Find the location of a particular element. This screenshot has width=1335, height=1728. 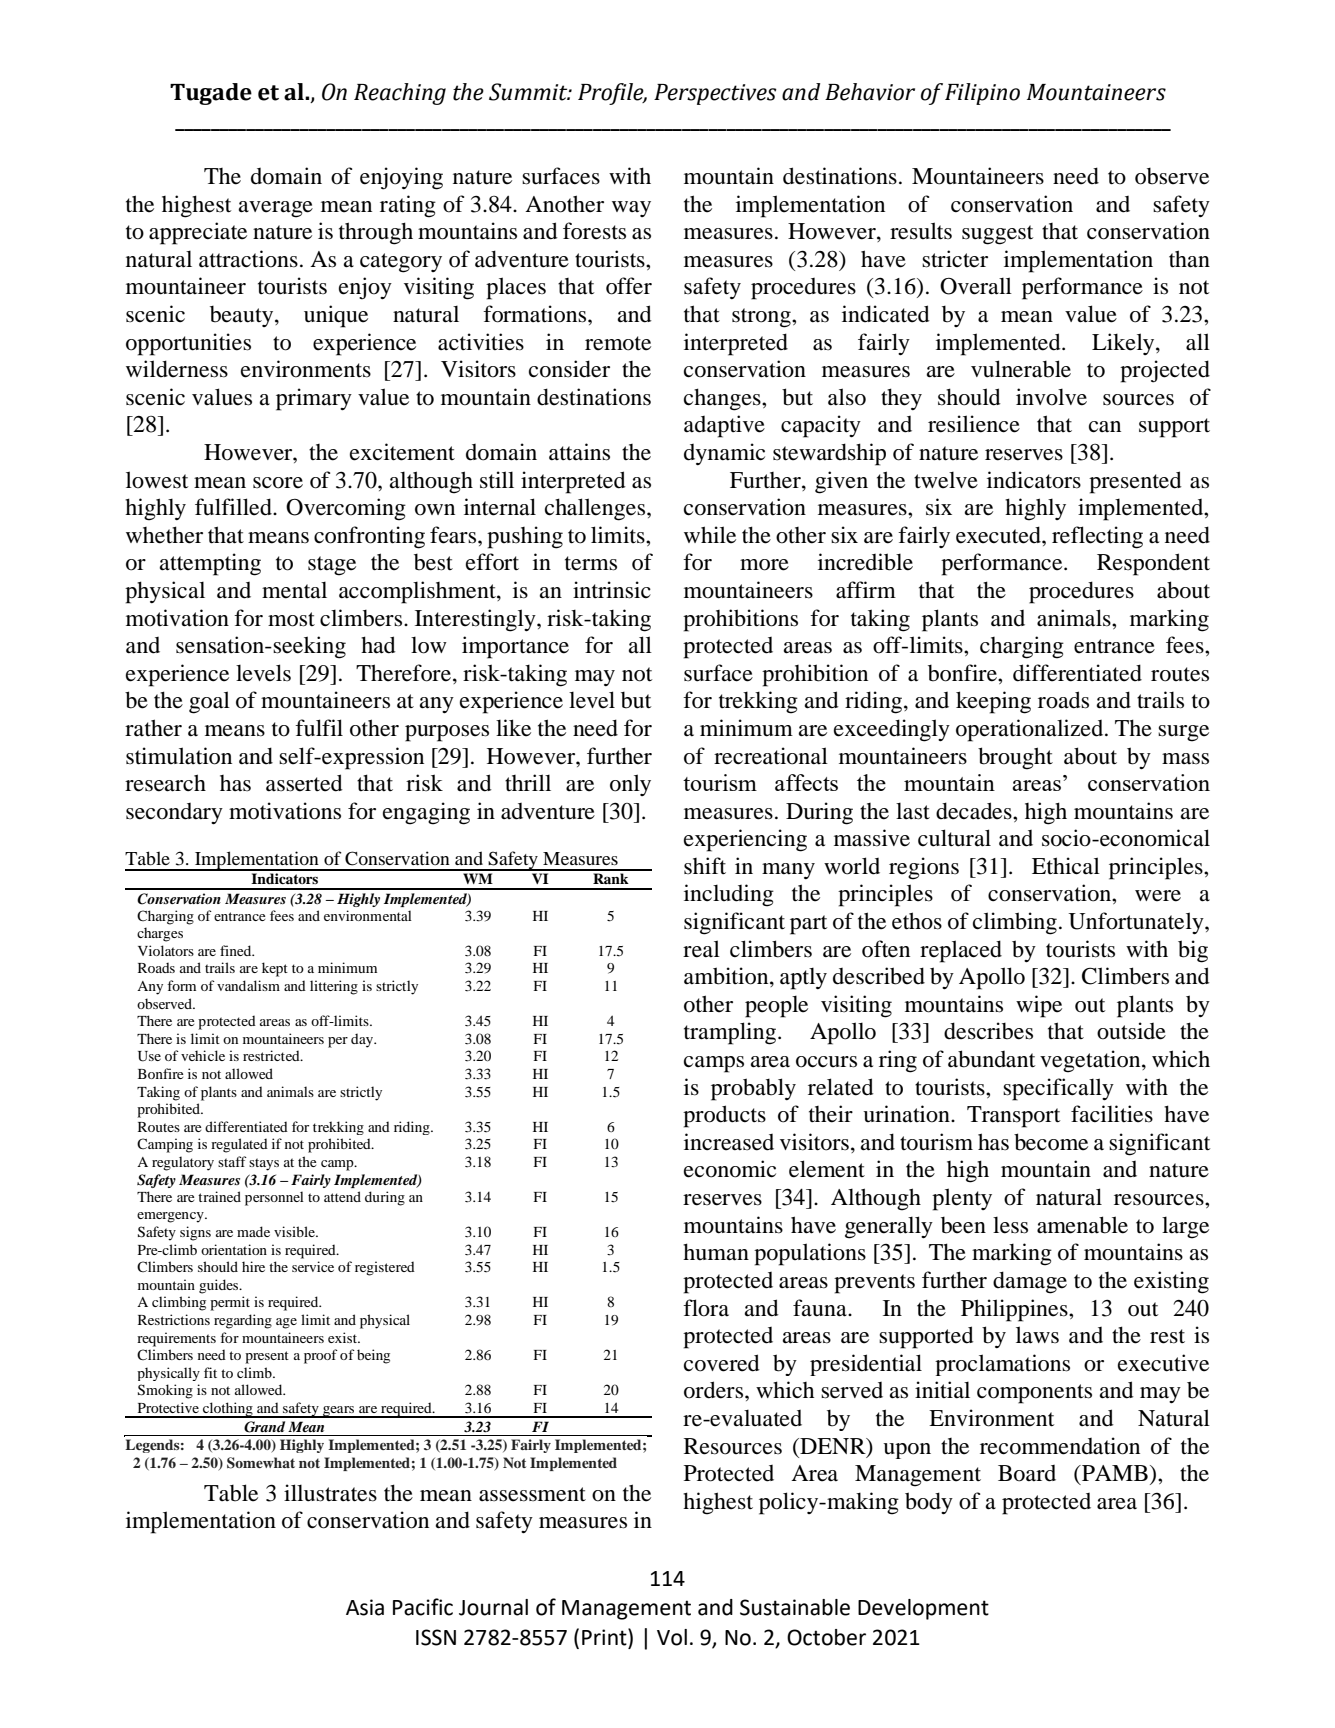

Asia is located at coordinates (365, 1607).
